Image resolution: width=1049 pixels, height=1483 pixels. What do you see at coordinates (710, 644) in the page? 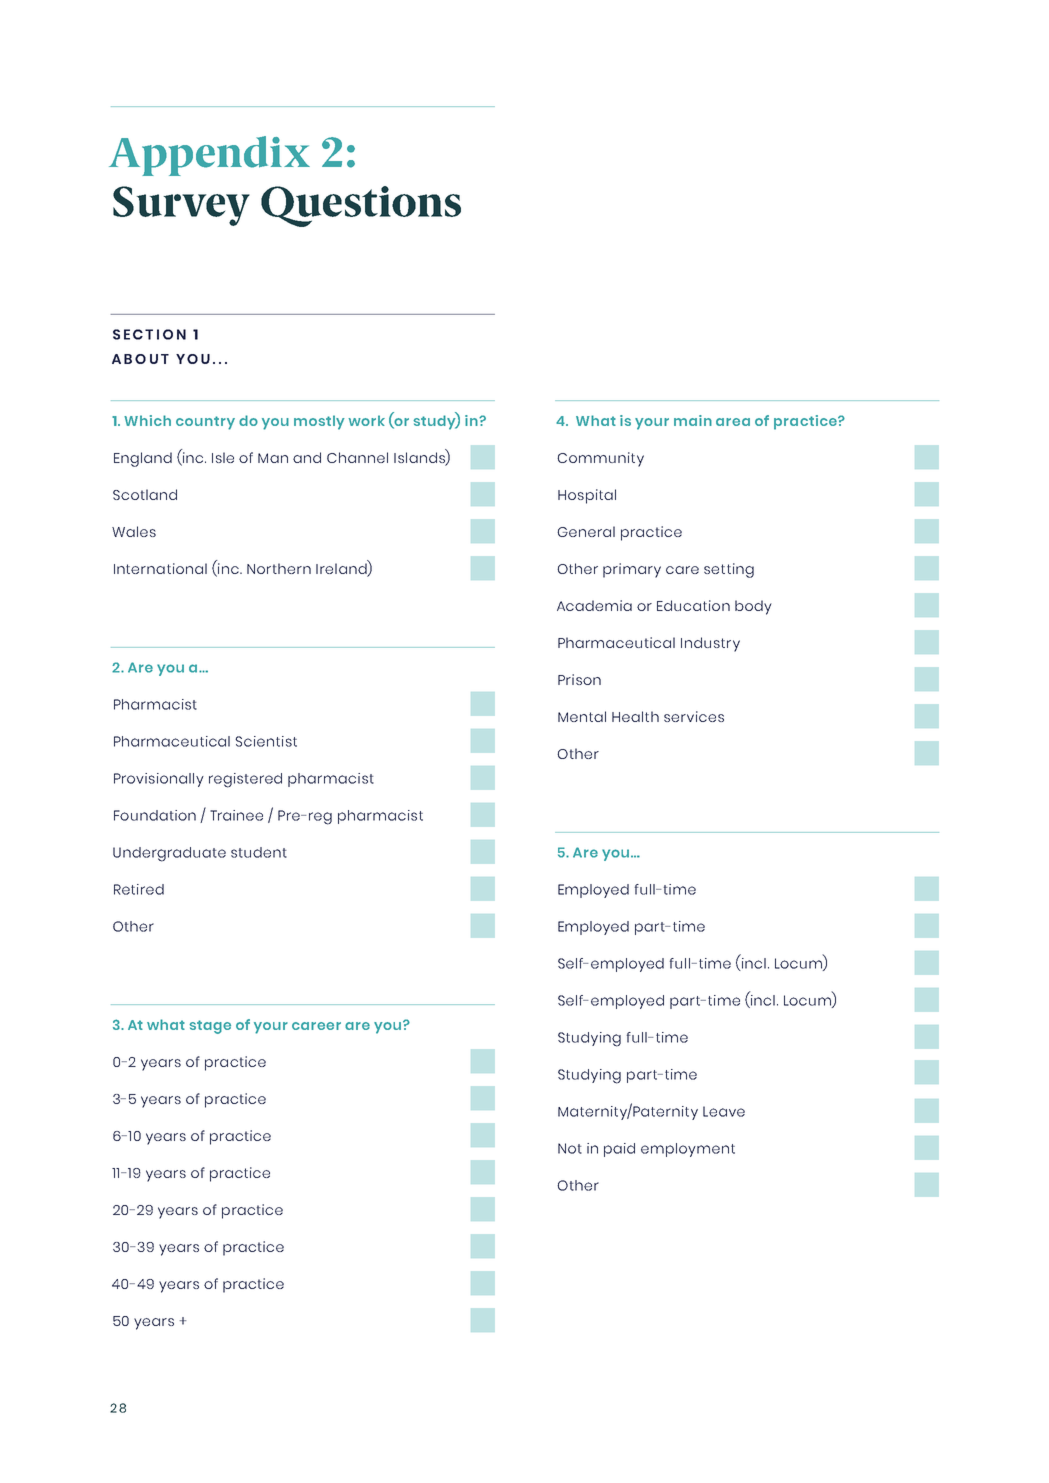
I see `Industry` at bounding box center [710, 644].
